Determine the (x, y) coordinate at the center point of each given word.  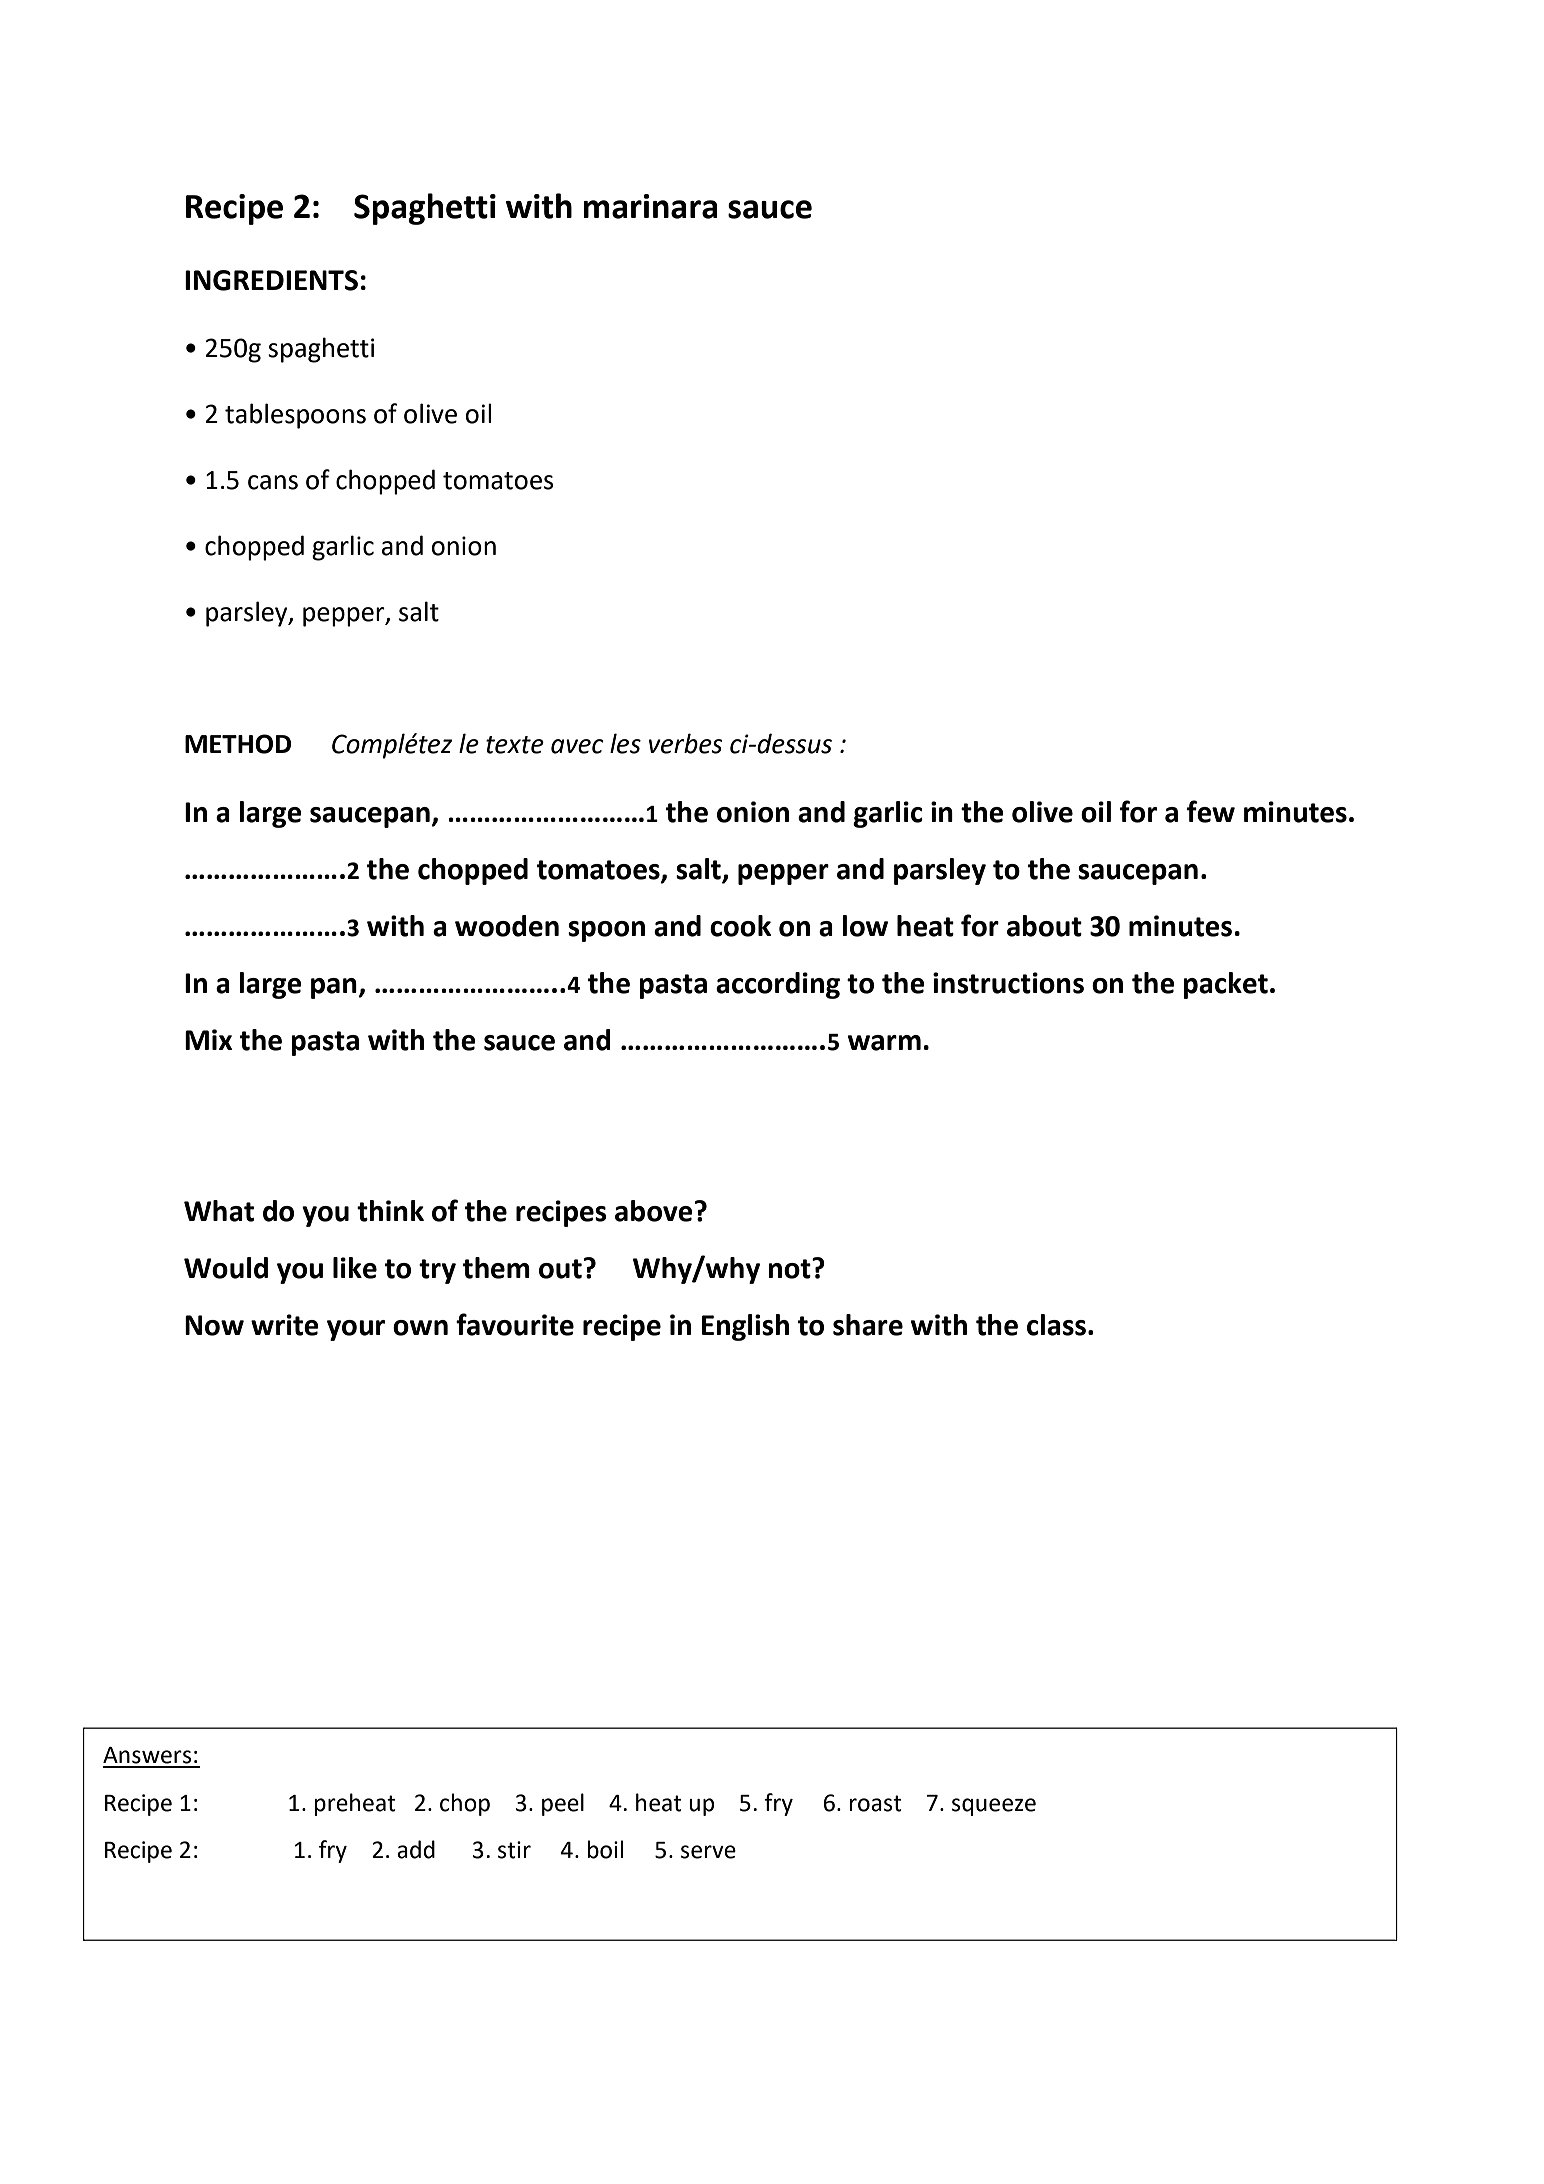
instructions (1008, 983)
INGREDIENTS (271, 280)
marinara (650, 206)
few (1211, 811)
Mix (208, 1039)
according (778, 985)
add (416, 1849)
